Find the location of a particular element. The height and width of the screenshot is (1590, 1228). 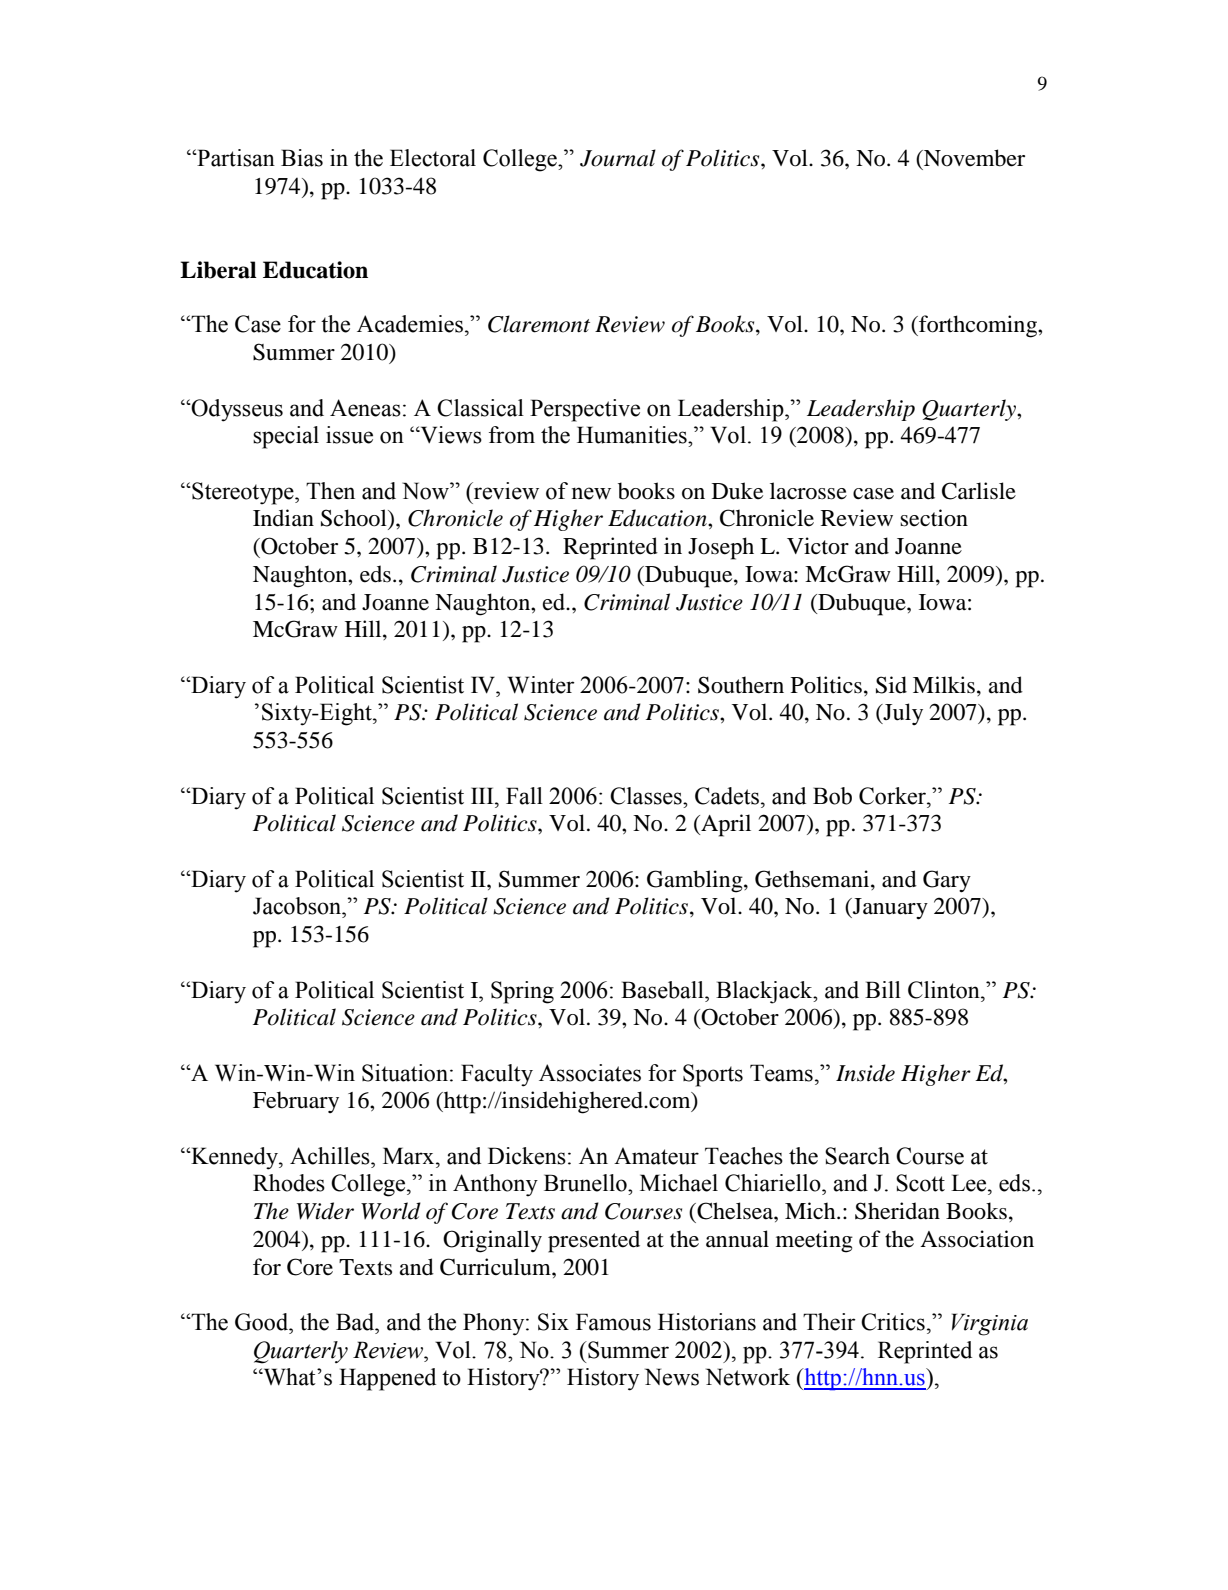

Humanities is located at coordinates (633, 435).
